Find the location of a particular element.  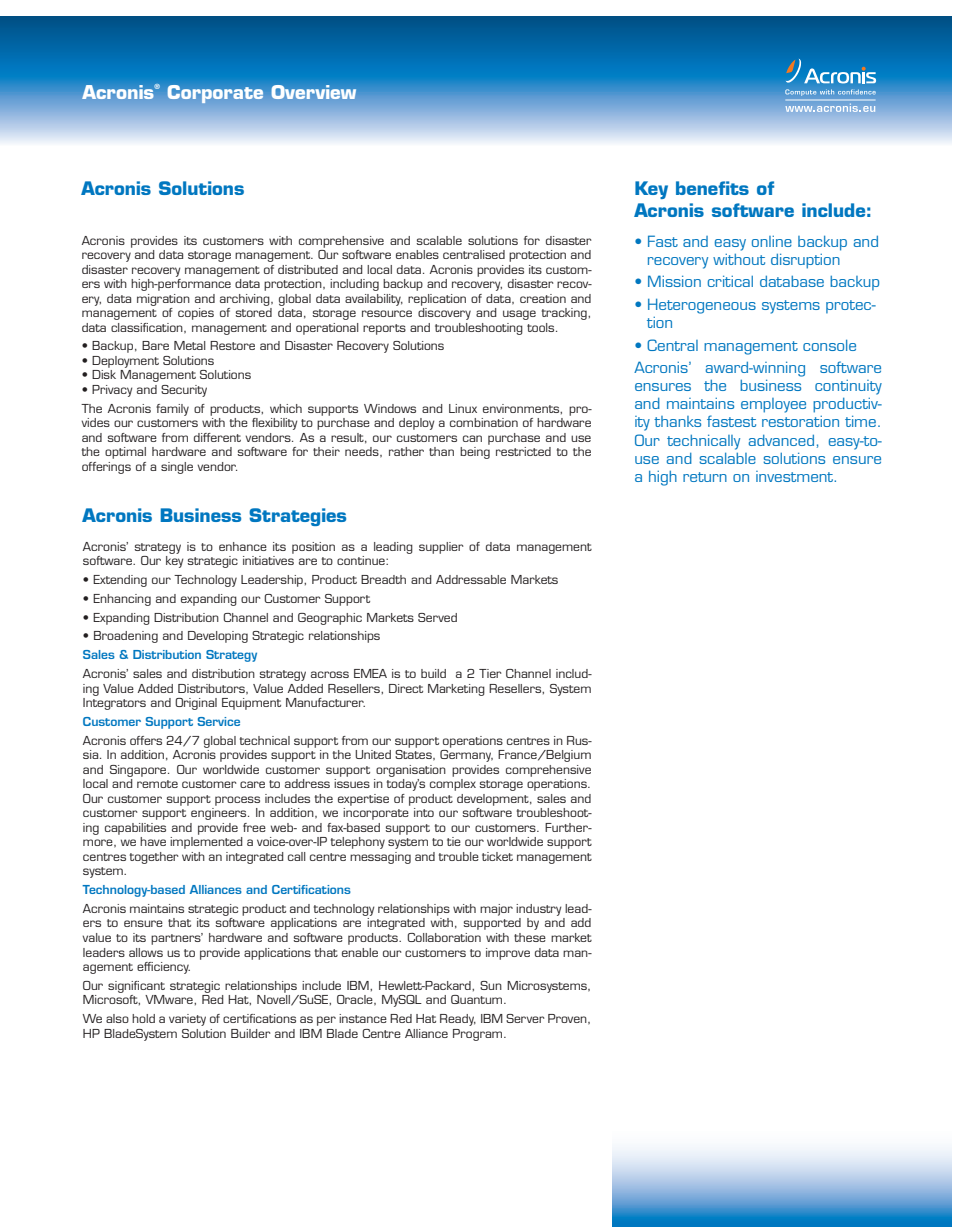

Server is located at coordinates (525, 1018).
